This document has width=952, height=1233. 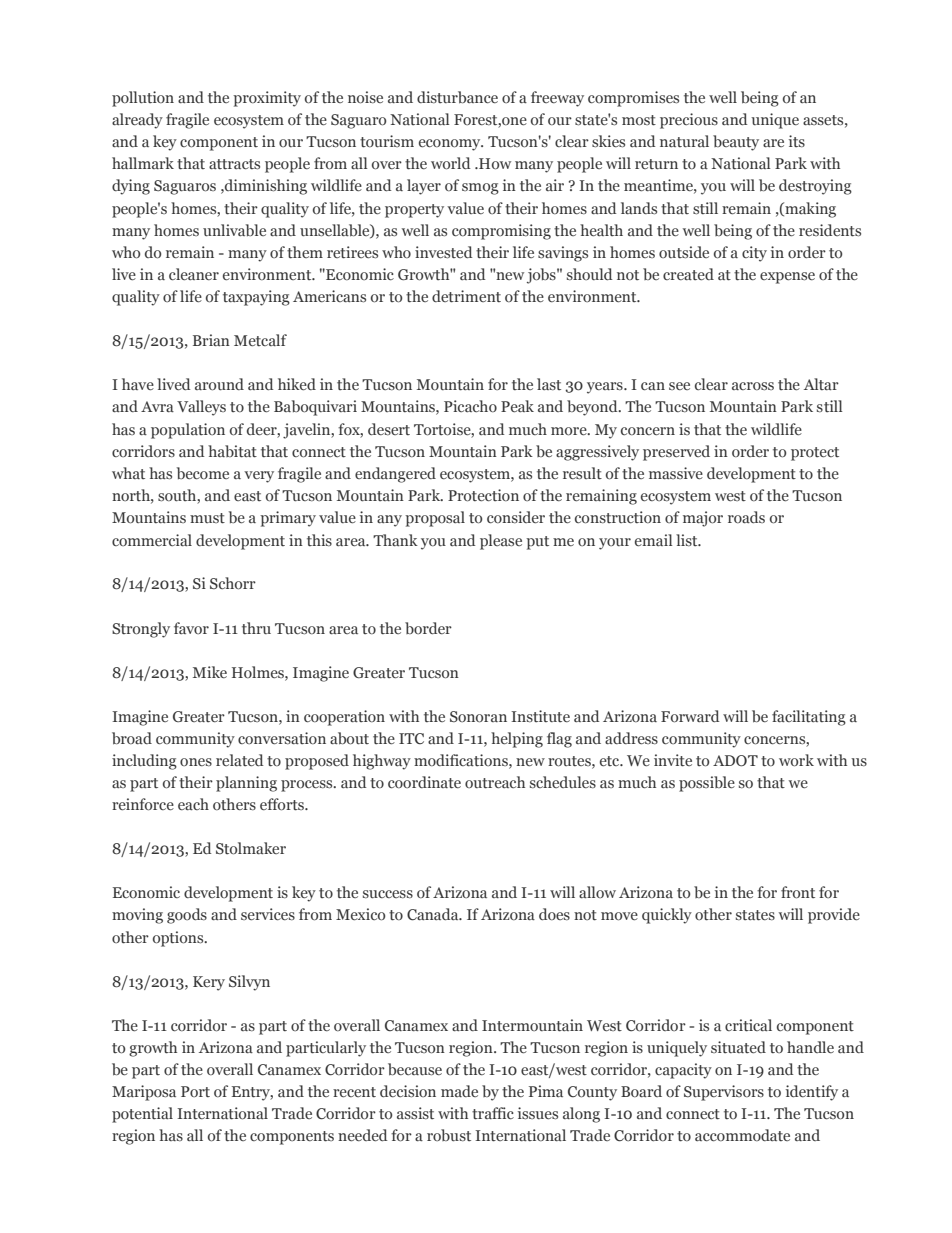 What do you see at coordinates (196, 762) in the document?
I see `ones` at bounding box center [196, 762].
